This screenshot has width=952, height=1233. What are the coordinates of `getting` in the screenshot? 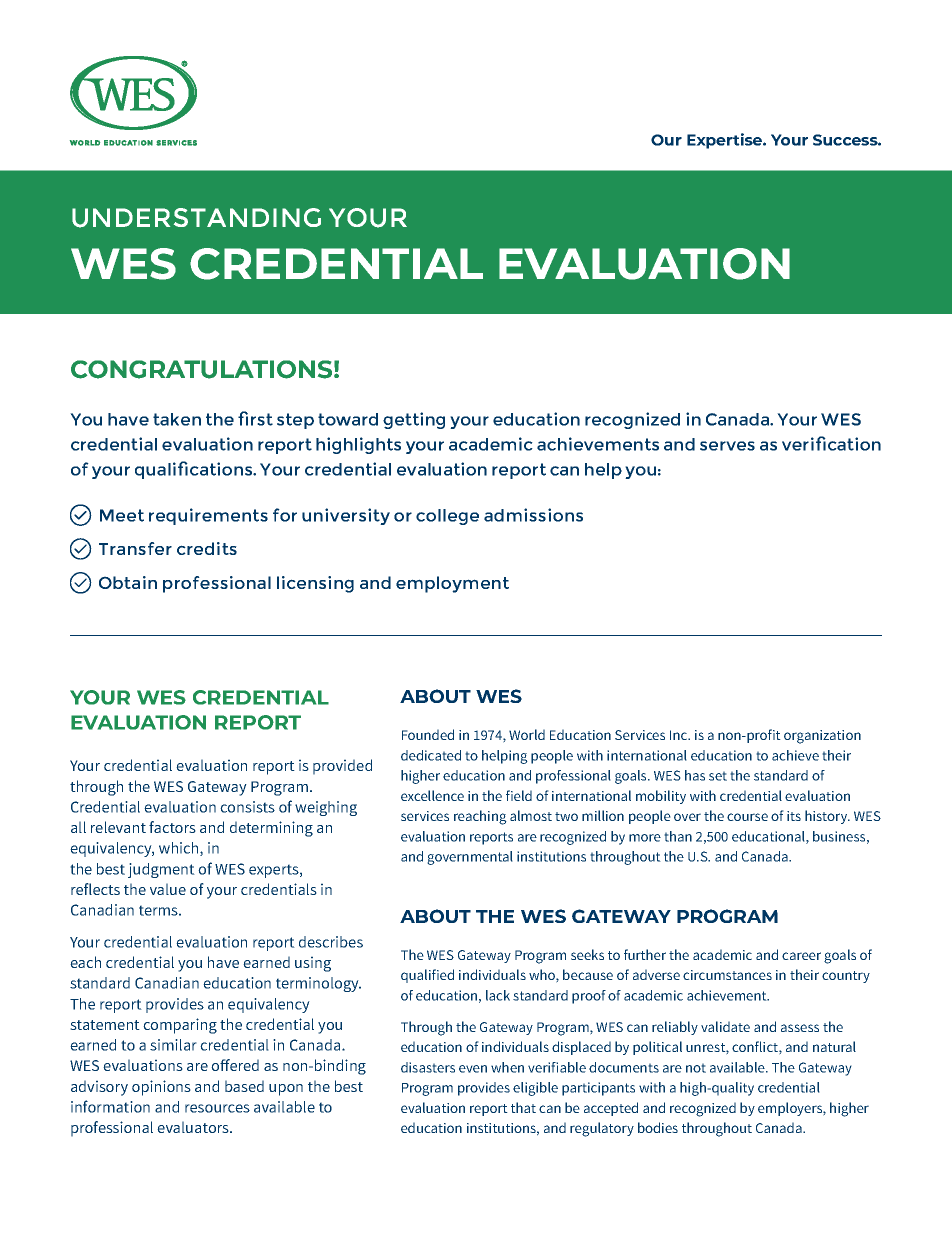 It's located at (414, 420).
